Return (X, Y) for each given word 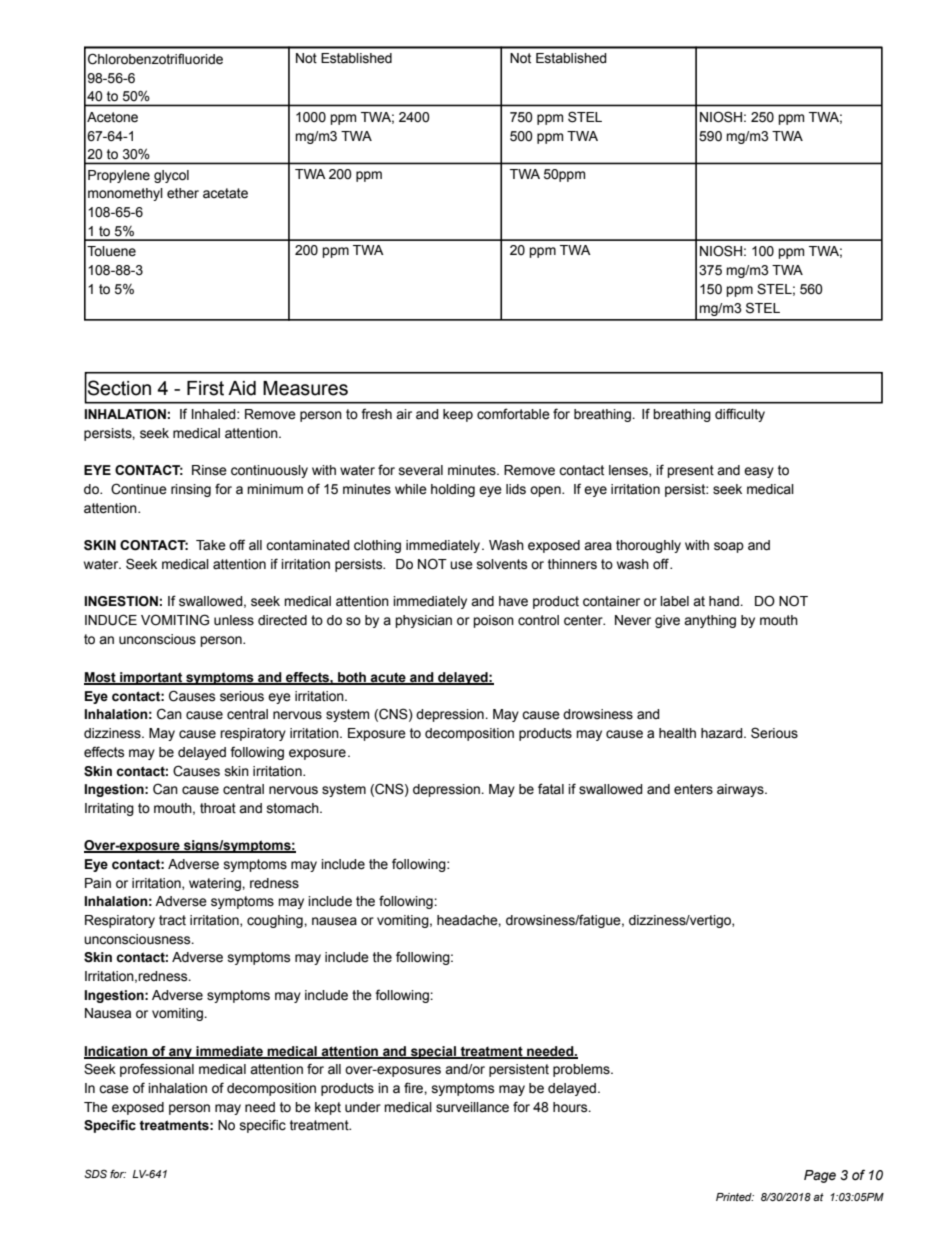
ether (183, 193)
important (151, 678)
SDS (95, 1173)
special (433, 1052)
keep (458, 415)
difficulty (740, 415)
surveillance (472, 1107)
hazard (723, 733)
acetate (225, 193)
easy (759, 472)
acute (388, 678)
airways (741, 790)
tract (172, 920)
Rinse (209, 470)
